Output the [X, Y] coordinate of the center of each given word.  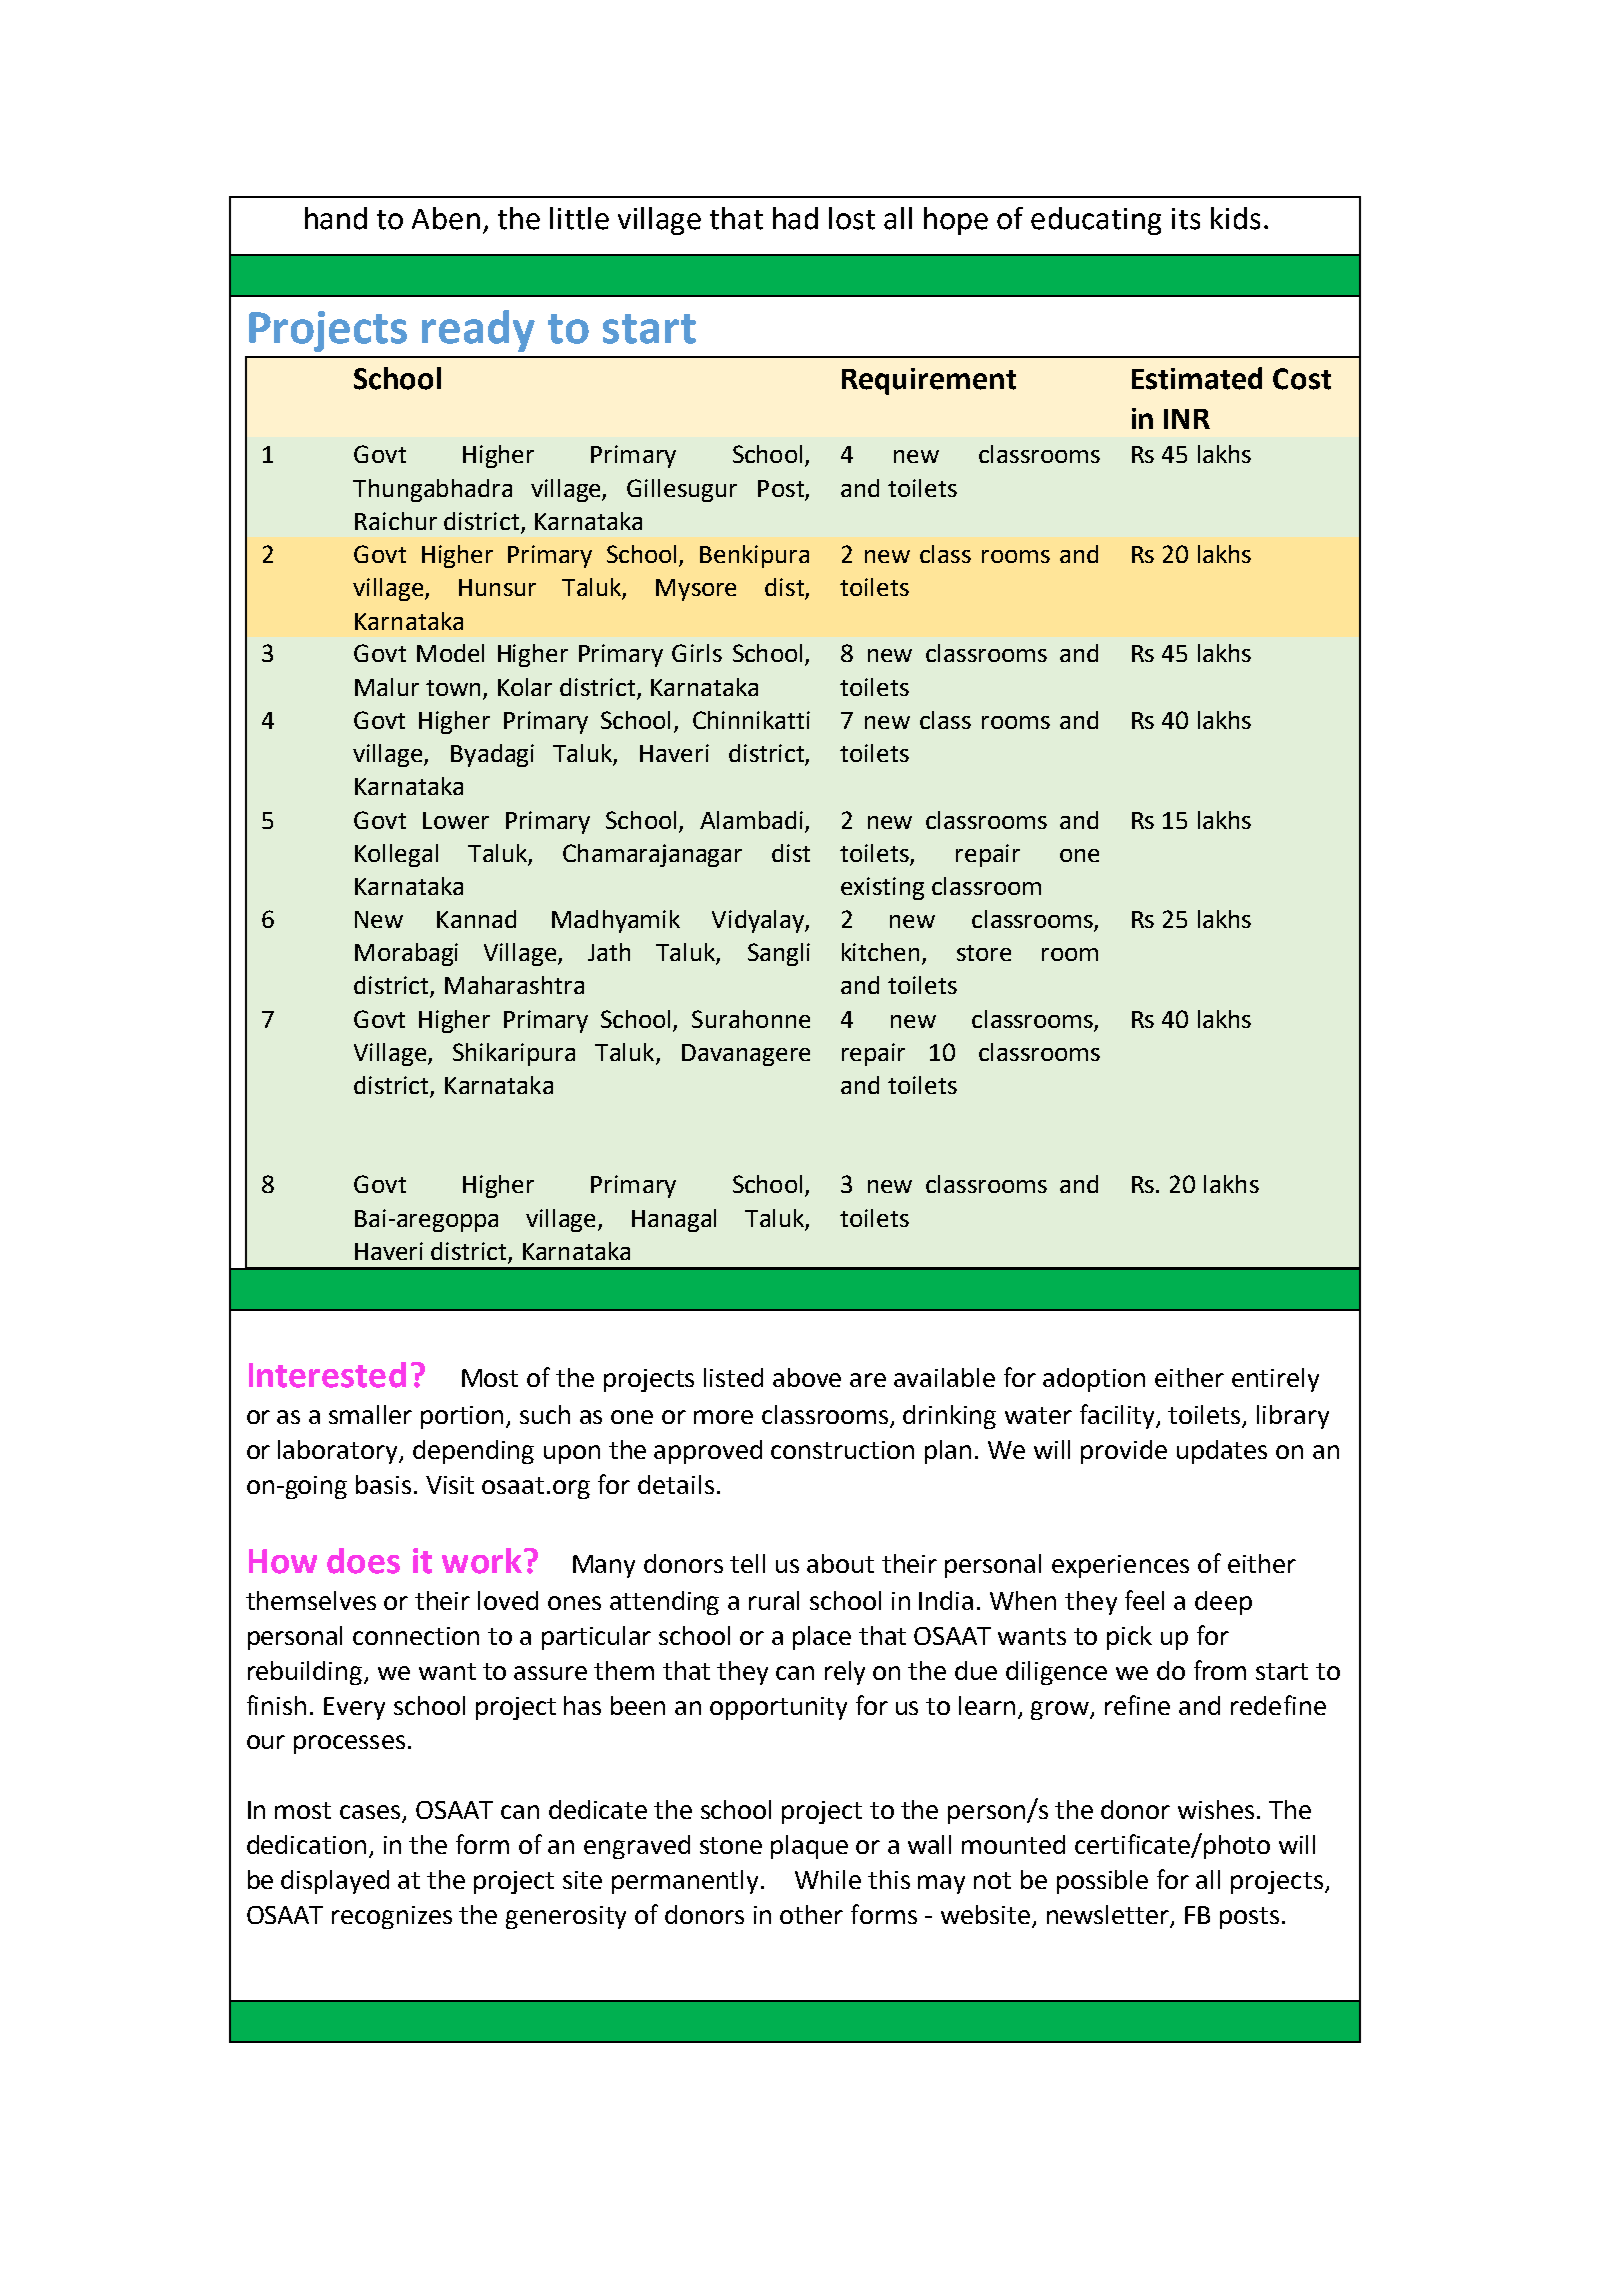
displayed [335, 1882]
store [984, 953]
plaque [809, 1847]
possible [1102, 1882]
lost [852, 218]
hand [336, 218]
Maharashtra [514, 985]
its [1186, 219]
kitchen [882, 953]
